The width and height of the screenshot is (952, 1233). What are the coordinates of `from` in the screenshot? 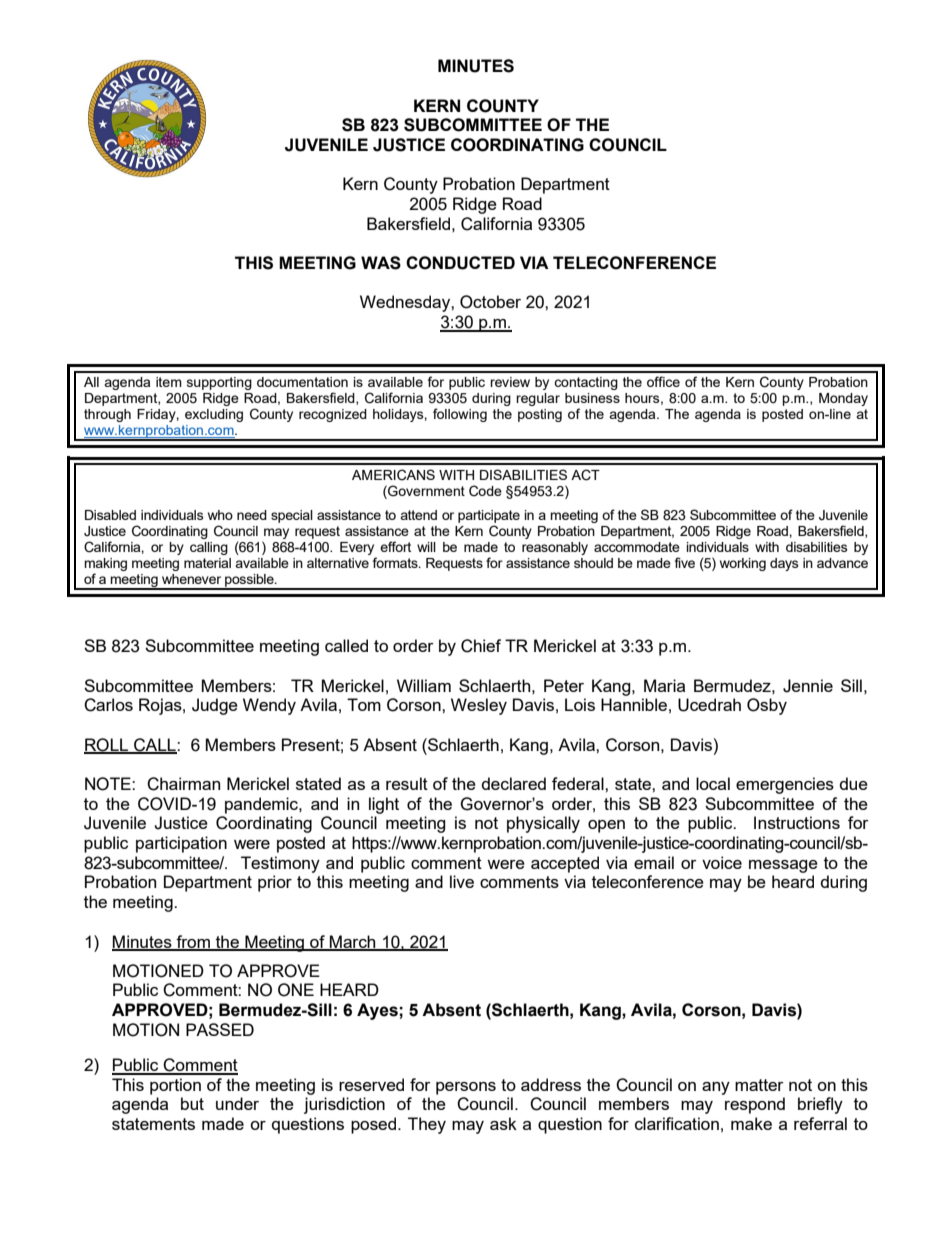 It's located at (193, 942).
